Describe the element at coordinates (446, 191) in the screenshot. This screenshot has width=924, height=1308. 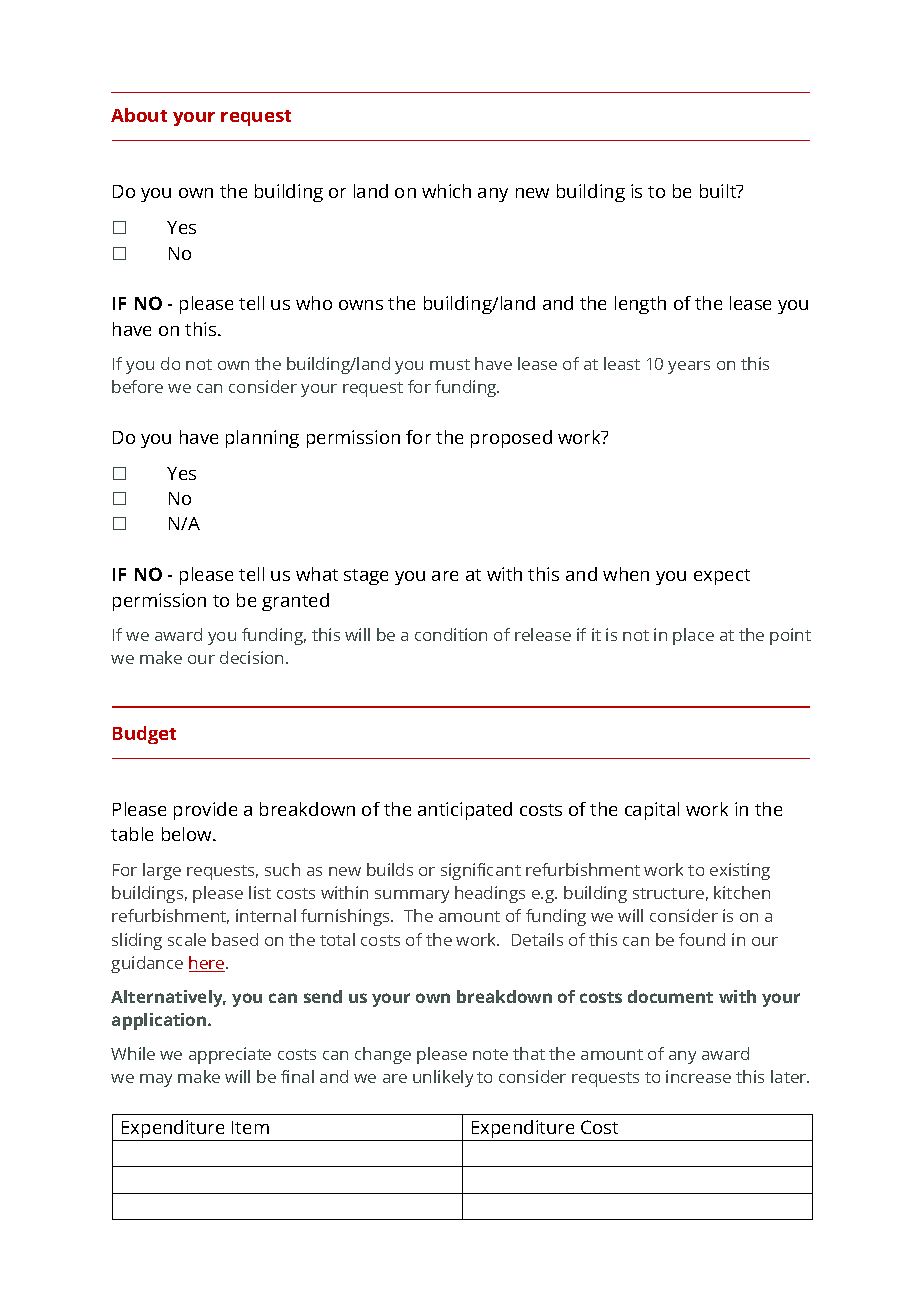
I see `which` at that location.
